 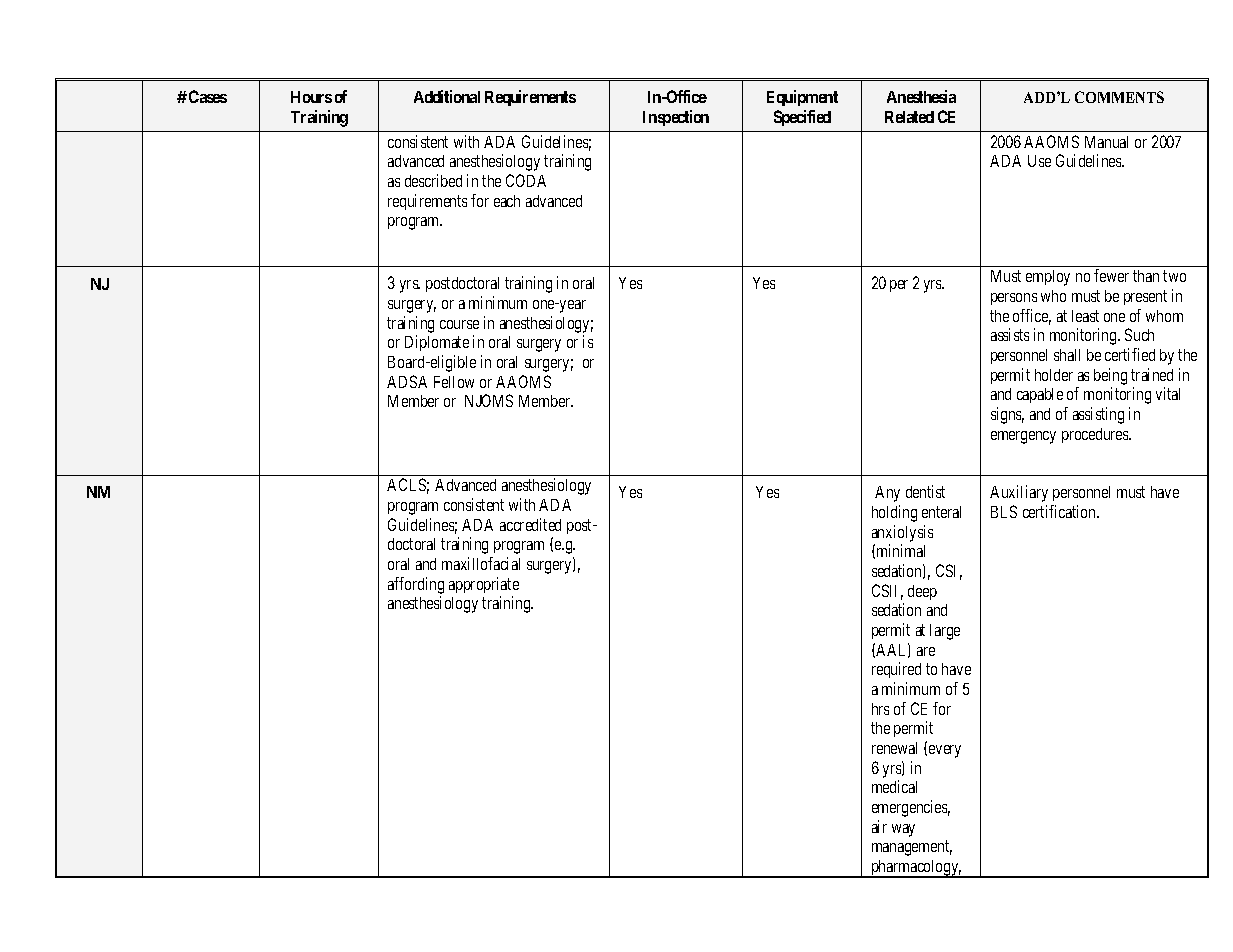 What do you see at coordinates (896, 670) in the screenshot?
I see `required` at bounding box center [896, 670].
